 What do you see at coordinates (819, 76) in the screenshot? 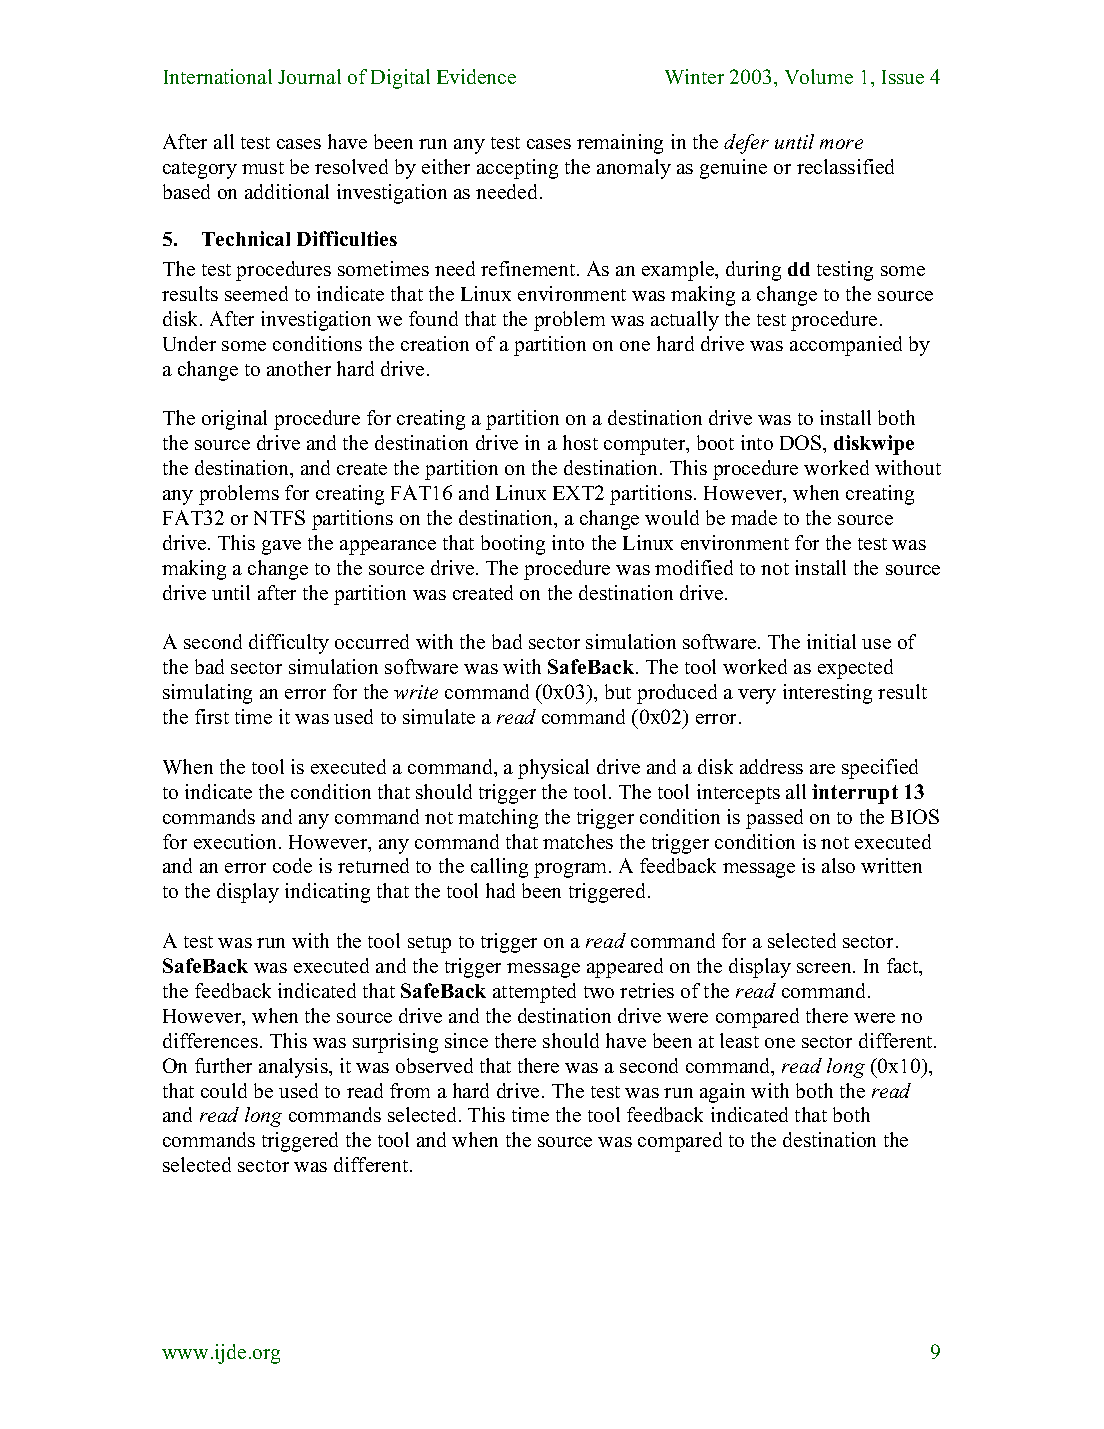
I see `Volume` at bounding box center [819, 76].
